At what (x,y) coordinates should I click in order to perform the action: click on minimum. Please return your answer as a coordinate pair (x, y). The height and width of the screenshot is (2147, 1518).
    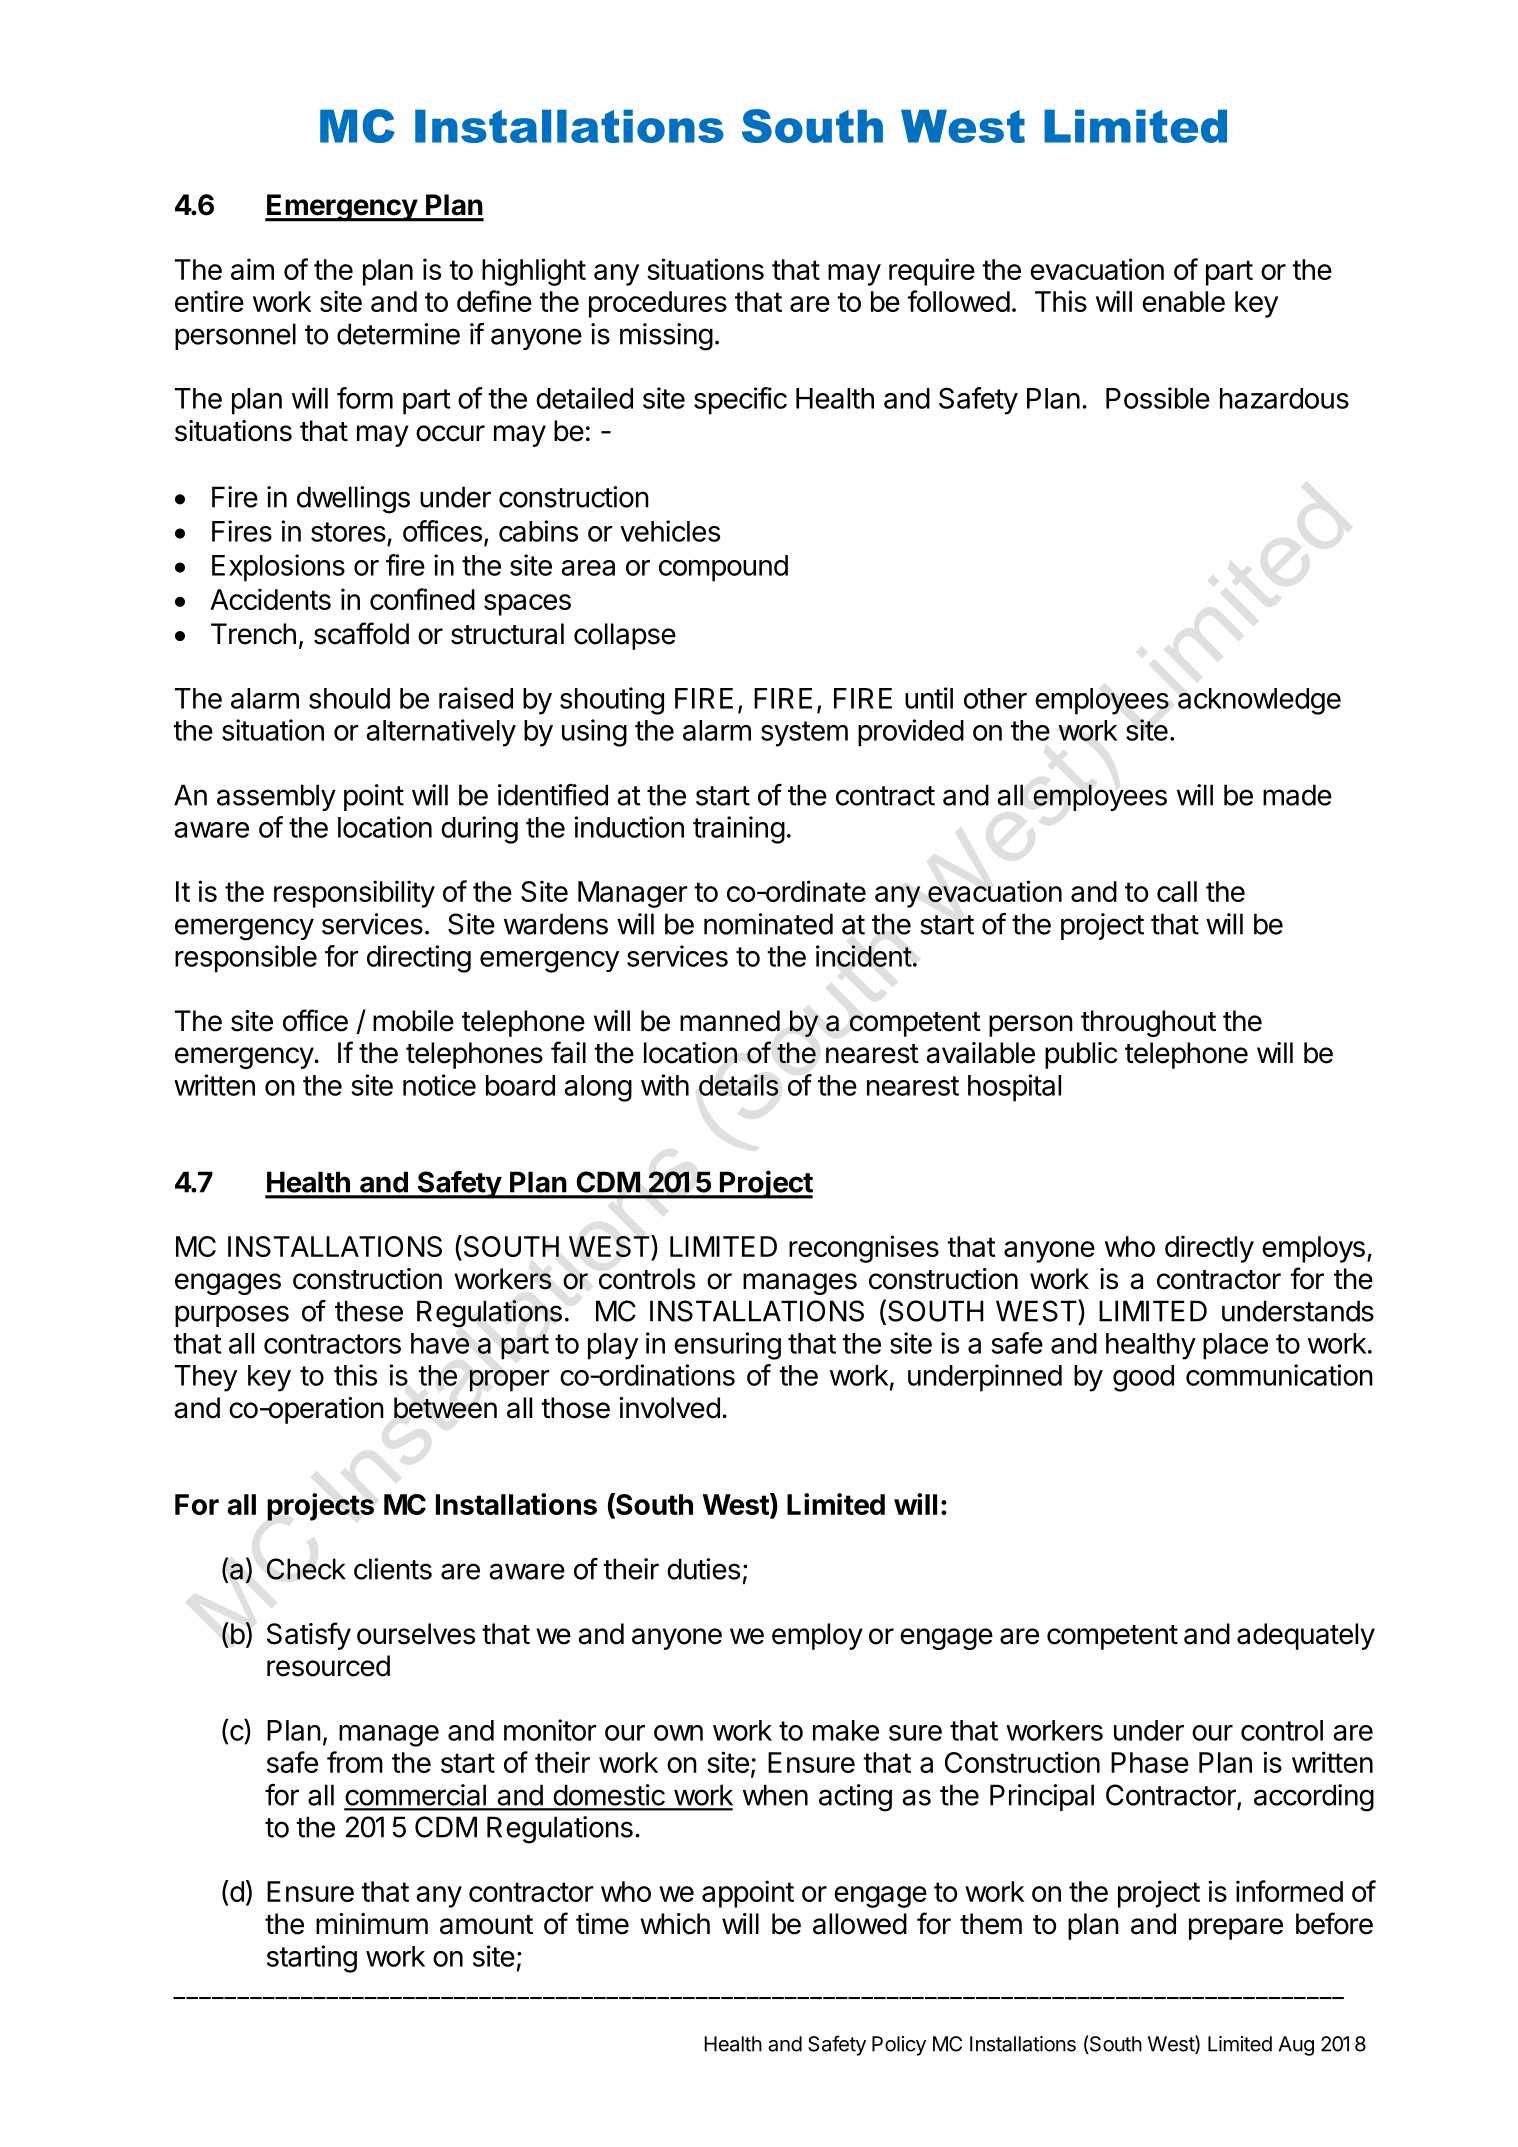
    Looking at the image, I should click on (372, 1923).
